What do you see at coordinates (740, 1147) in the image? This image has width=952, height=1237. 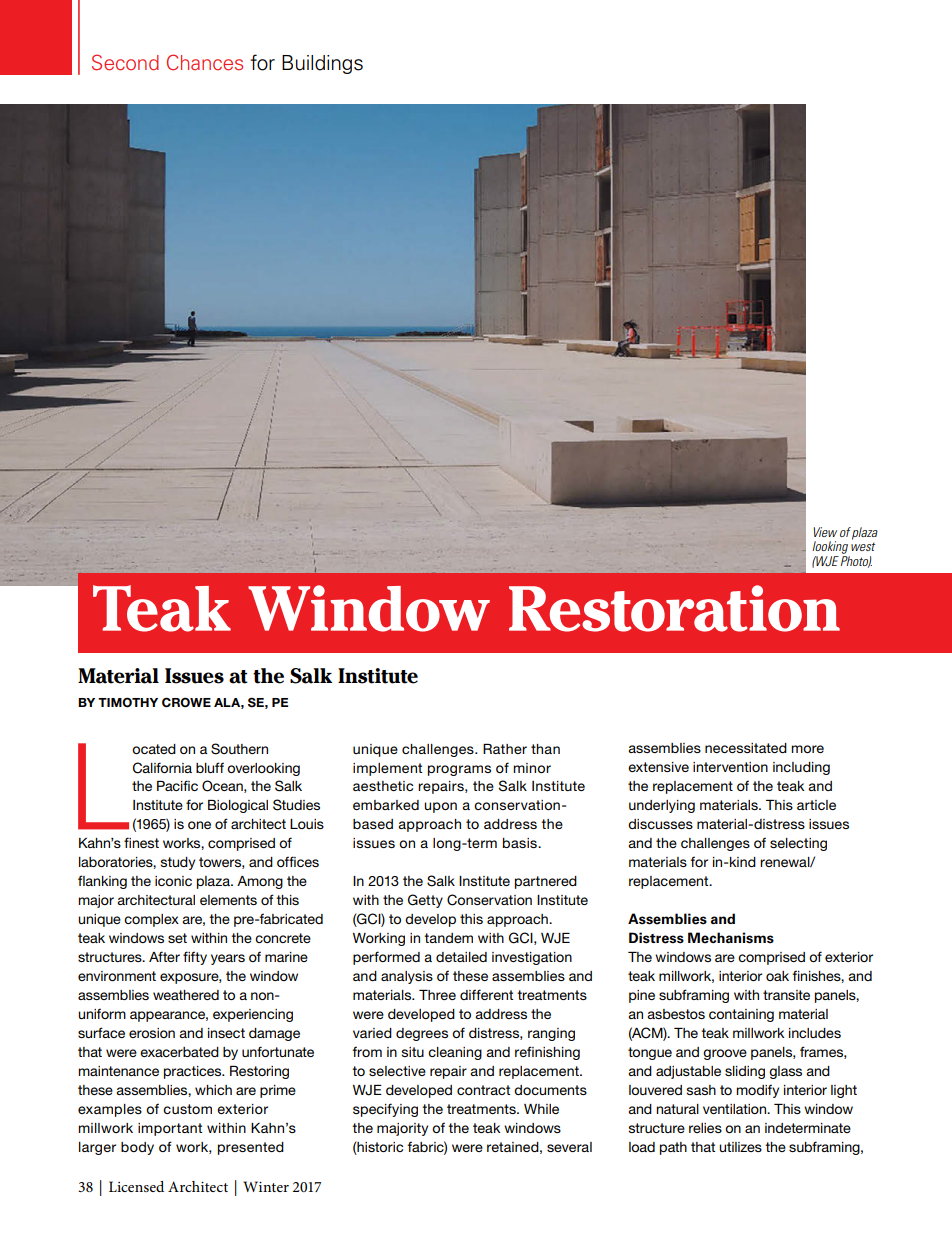 I see `utilizes` at bounding box center [740, 1147].
